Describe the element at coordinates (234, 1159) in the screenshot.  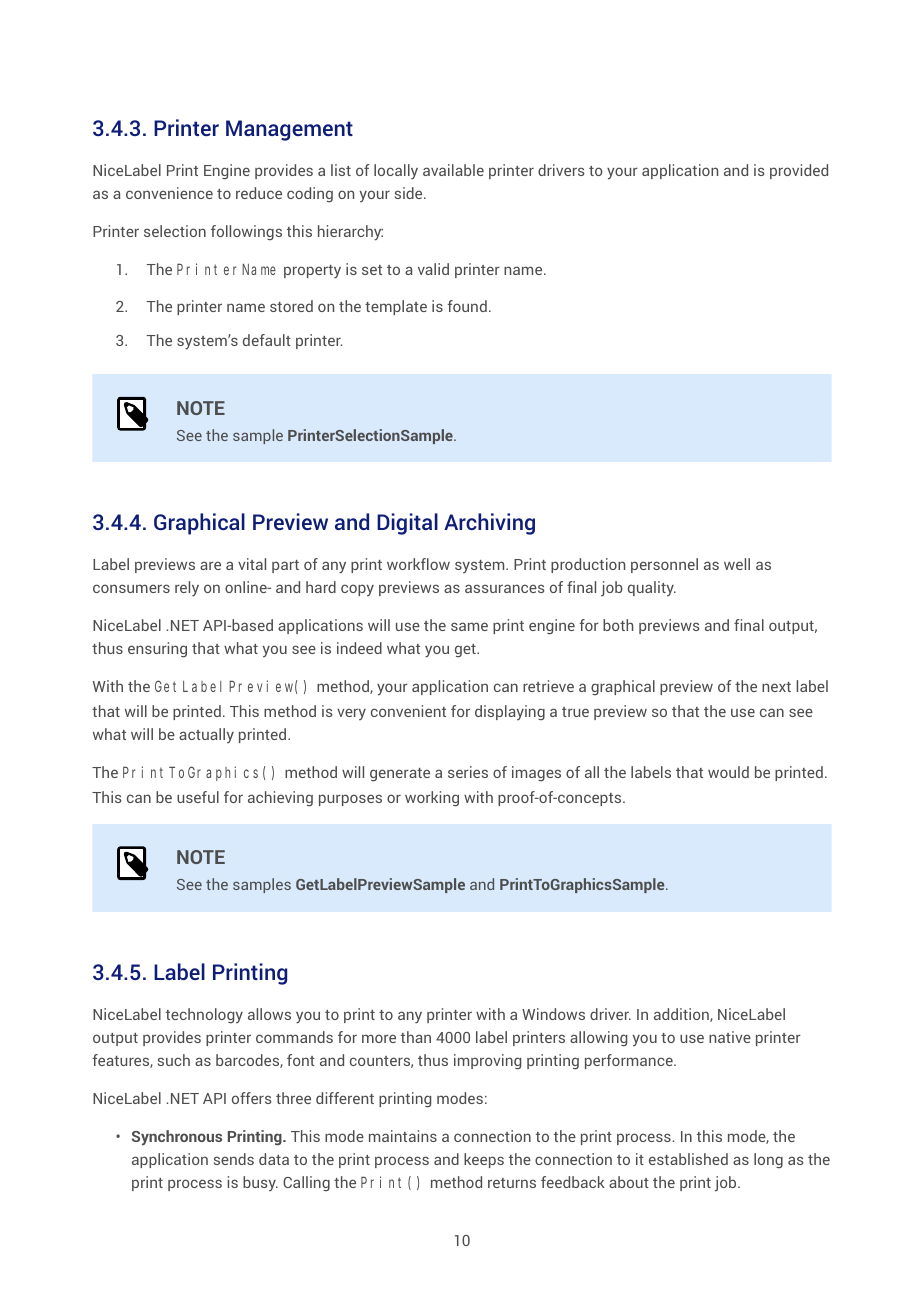
I see `sends` at that location.
